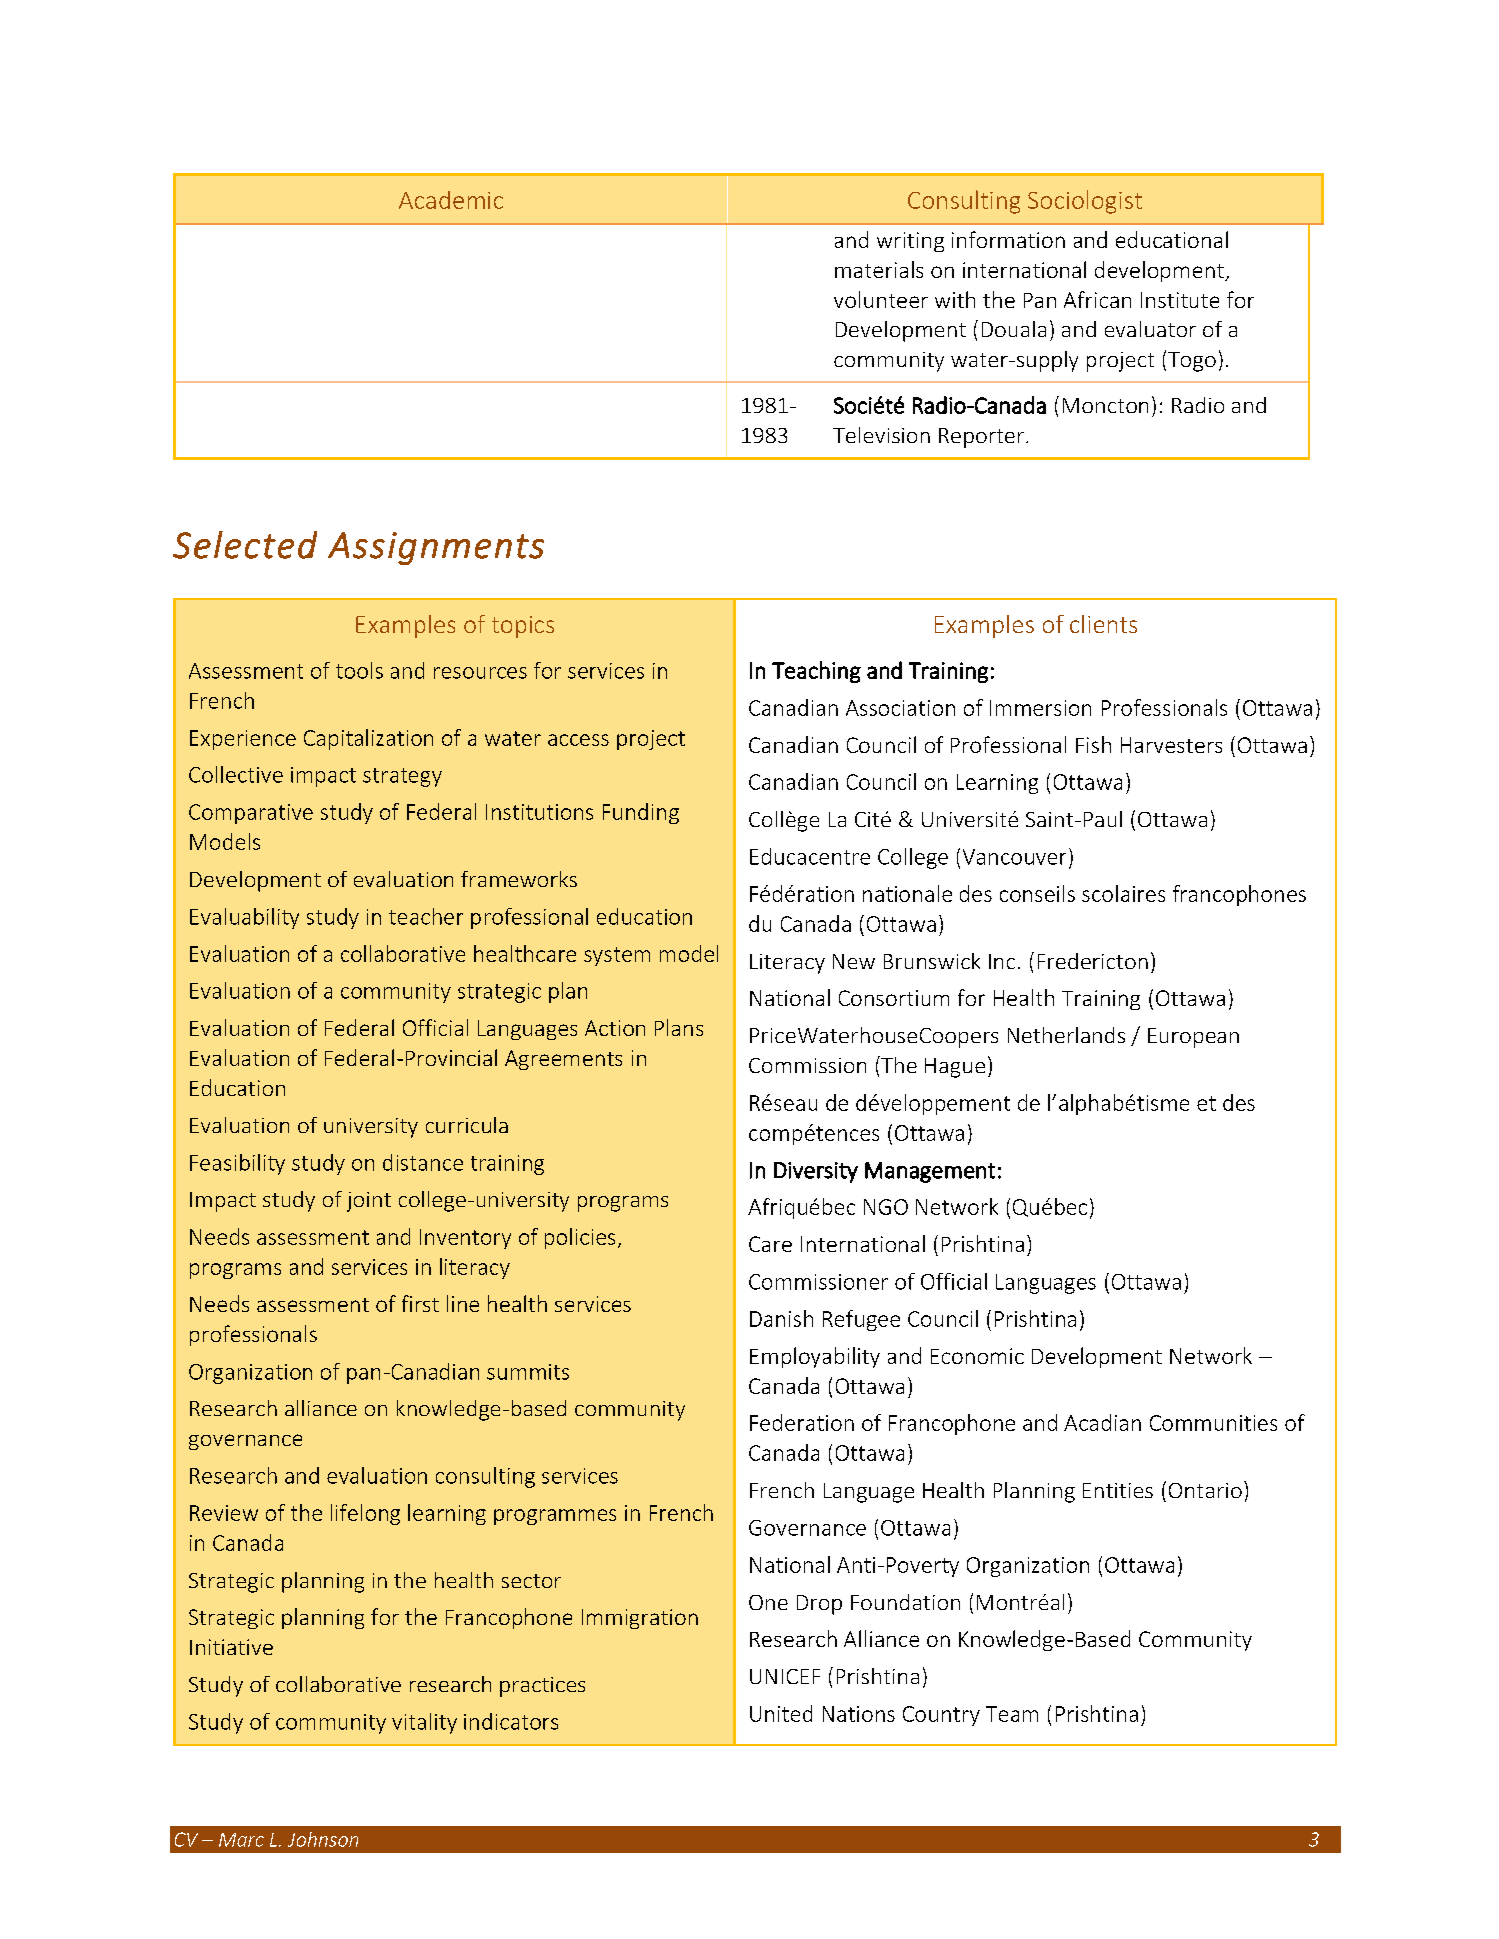 The width and height of the screenshot is (1499, 1939). What do you see at coordinates (1097, 299) in the screenshot?
I see `African` at bounding box center [1097, 299].
